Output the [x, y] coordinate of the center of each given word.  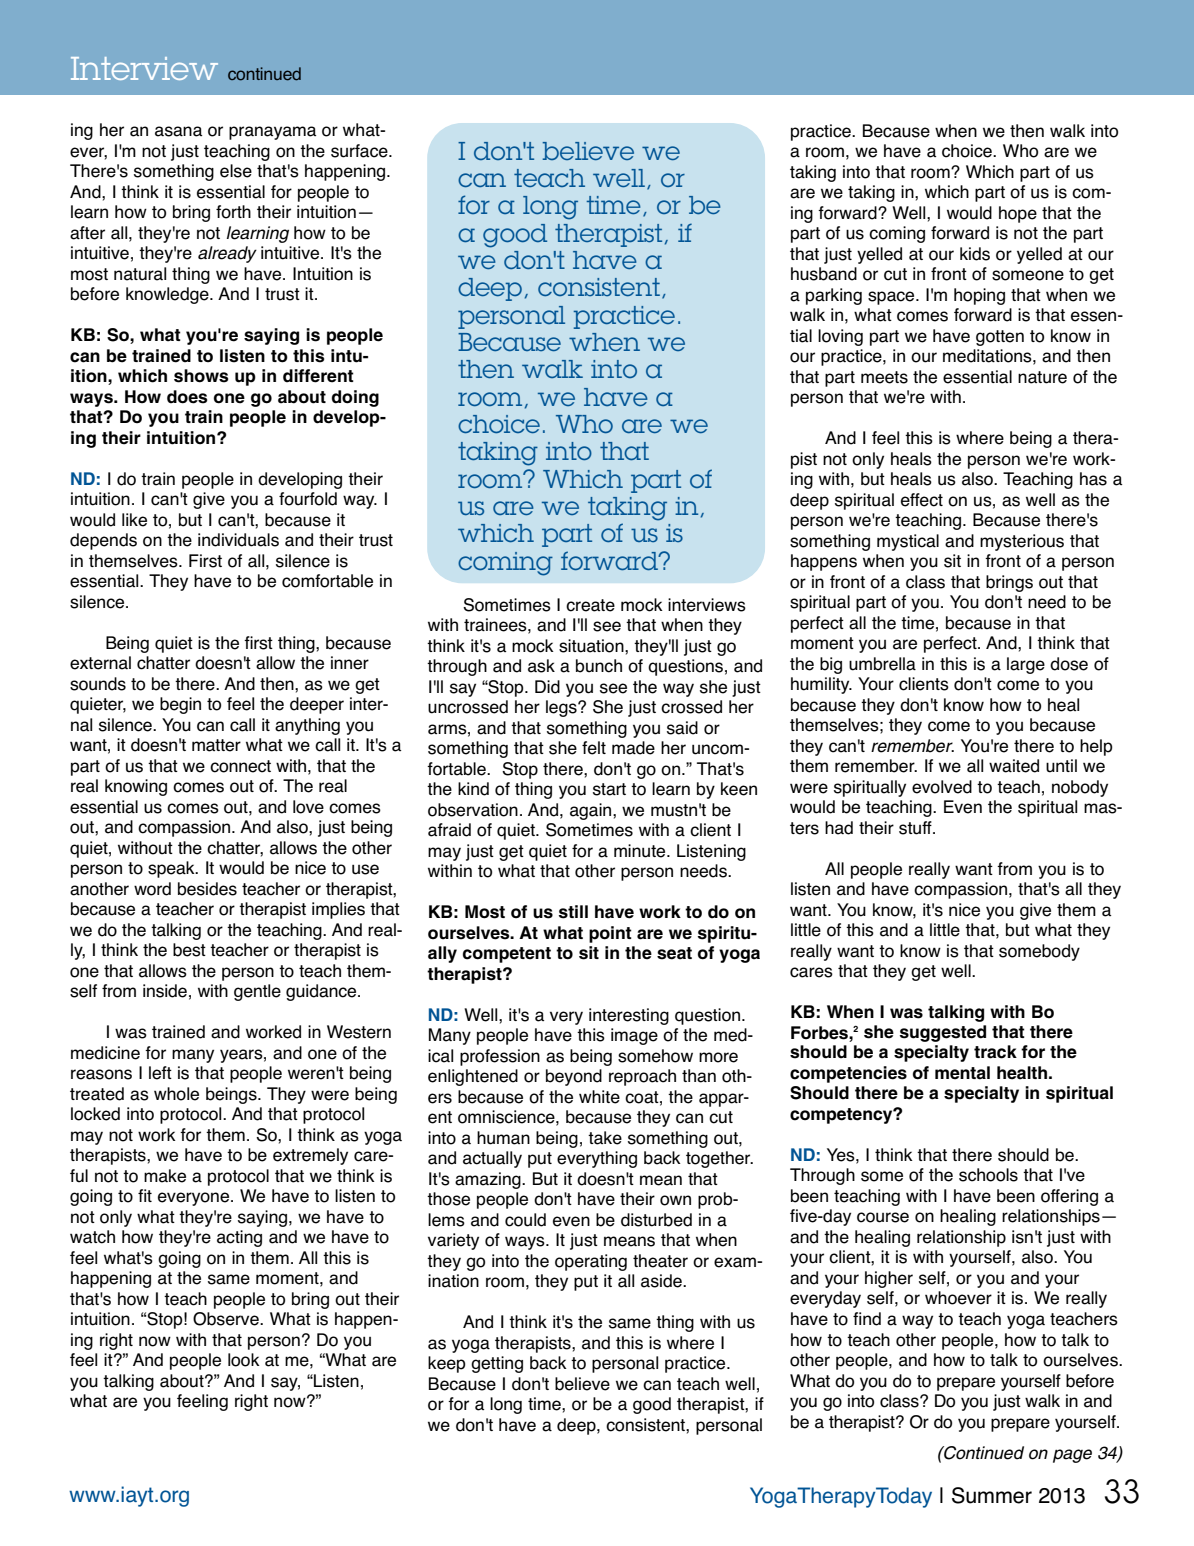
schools [988, 1175]
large [1026, 665]
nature [1042, 377]
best [189, 950]
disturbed [656, 1220]
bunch [599, 666]
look [244, 1360]
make [165, 1176]
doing [355, 398]
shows [201, 376]
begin [180, 705]
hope [1018, 214]
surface [360, 151]
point [610, 934]
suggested [943, 1033]
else [236, 171]
